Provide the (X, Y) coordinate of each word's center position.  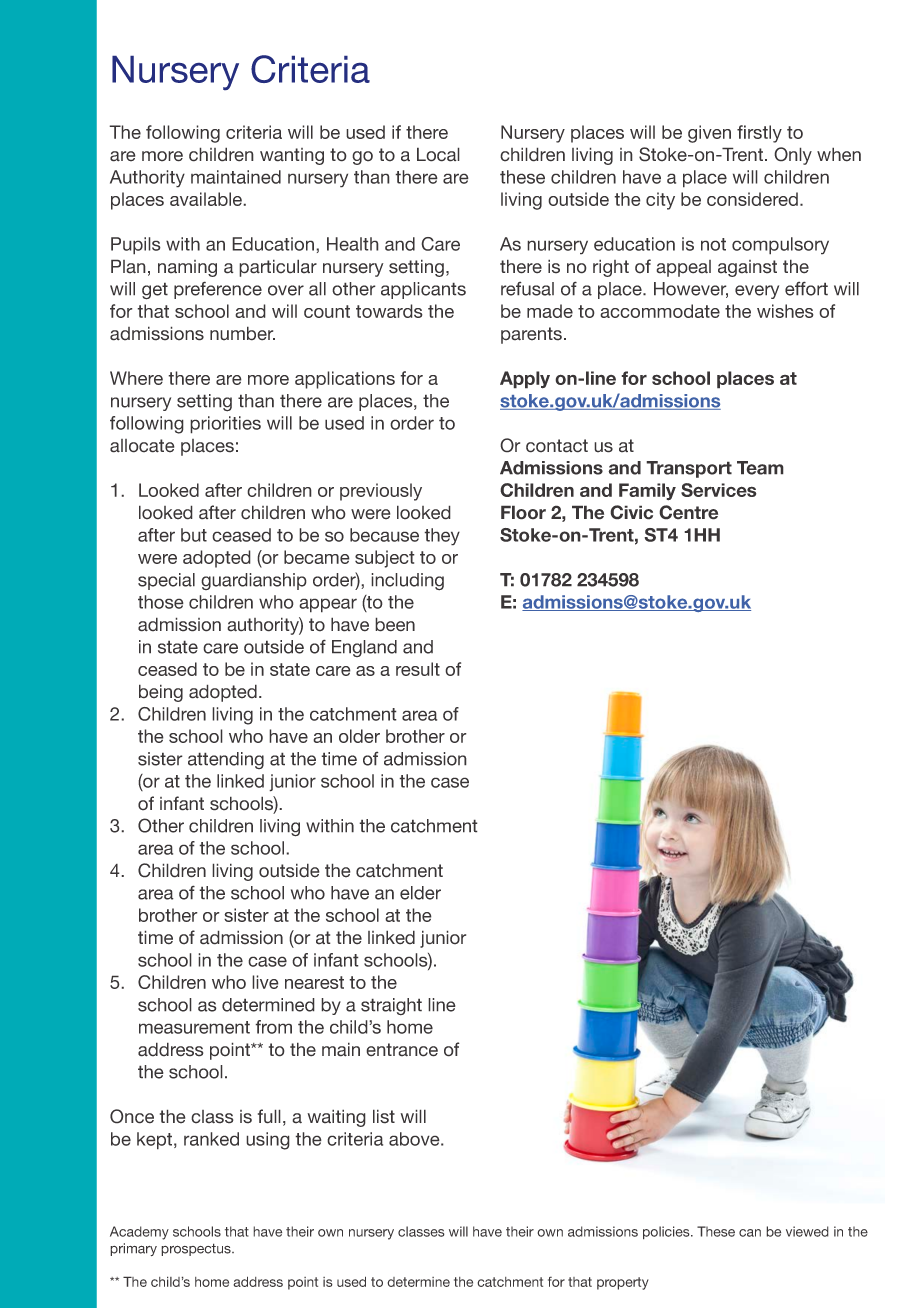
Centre (688, 512)
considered (752, 199)
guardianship (254, 581)
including (407, 582)
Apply (525, 380)
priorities (225, 425)
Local (438, 154)
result (418, 669)
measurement (194, 1027)
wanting (292, 156)
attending (226, 760)
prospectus (197, 1249)
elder (420, 893)
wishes (785, 311)
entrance (402, 1050)
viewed (807, 1231)
